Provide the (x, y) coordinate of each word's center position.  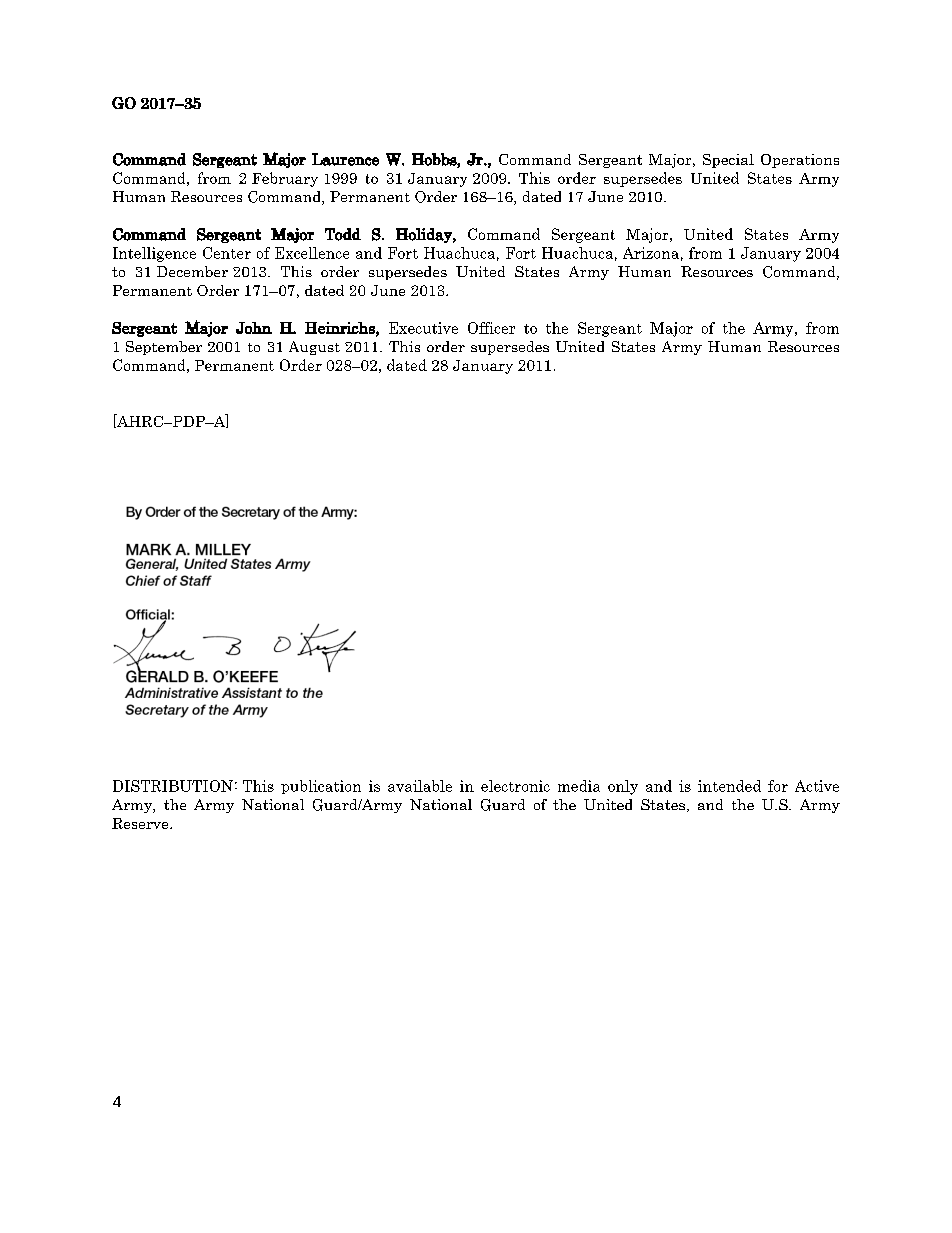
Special (728, 161)
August (314, 348)
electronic (515, 786)
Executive (423, 328)
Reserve (141, 823)
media (579, 786)
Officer (491, 328)
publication (321, 787)
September (164, 348)
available (420, 786)
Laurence (345, 159)
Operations (800, 161)
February (285, 179)
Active (817, 786)
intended (729, 786)
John (254, 328)
